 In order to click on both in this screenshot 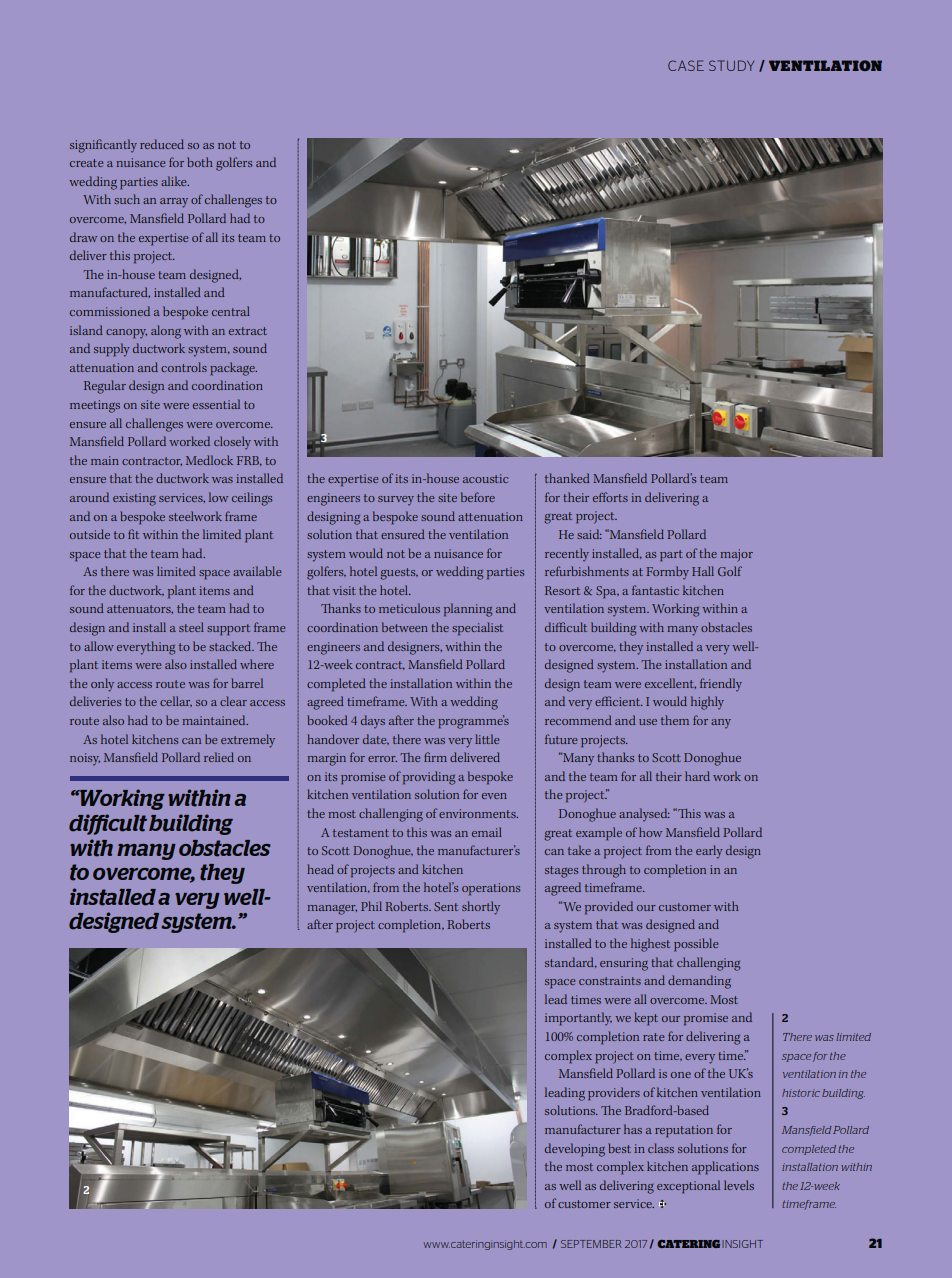, I will do `click(199, 162)`.
